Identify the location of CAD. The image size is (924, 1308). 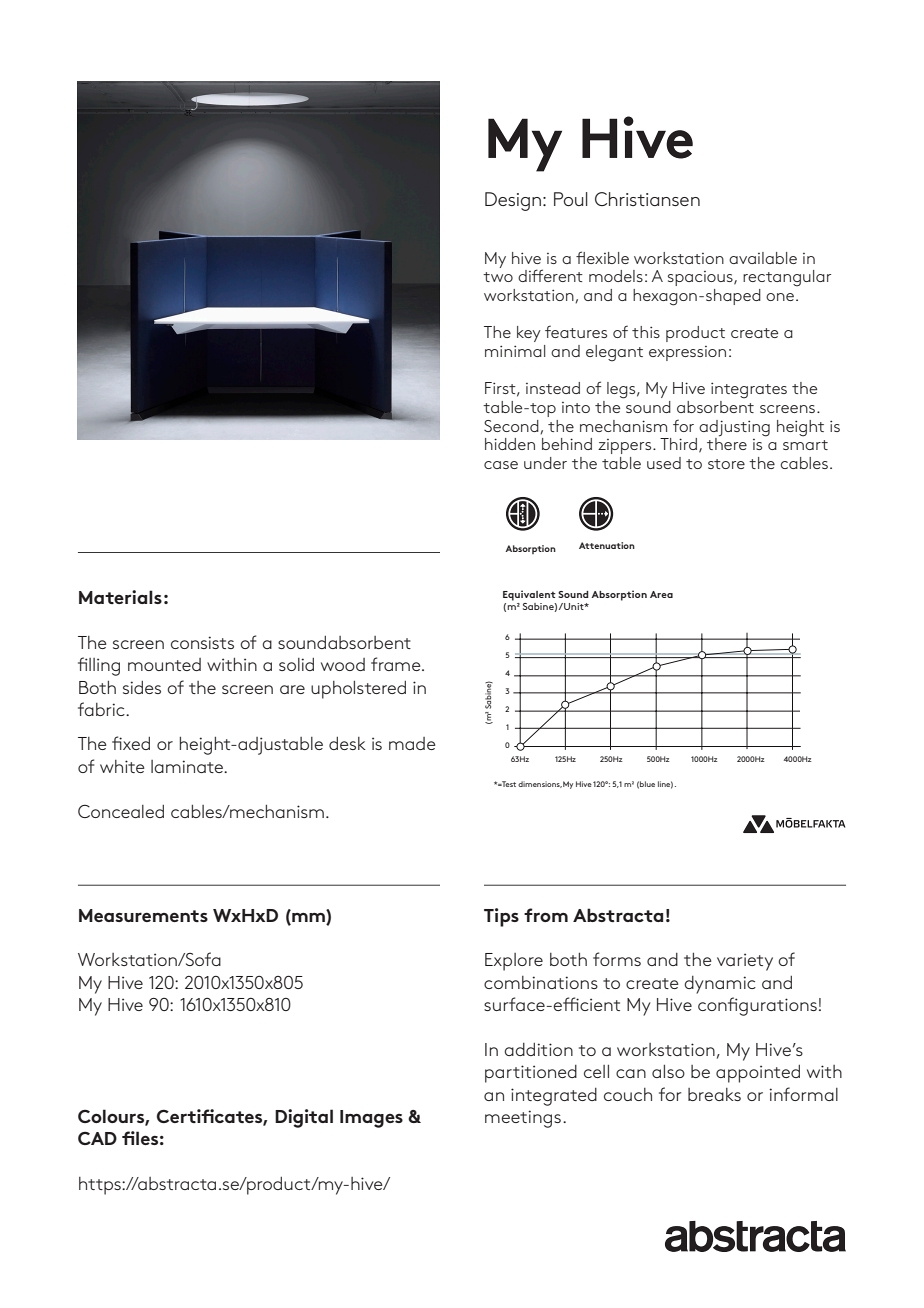
(97, 1138).
